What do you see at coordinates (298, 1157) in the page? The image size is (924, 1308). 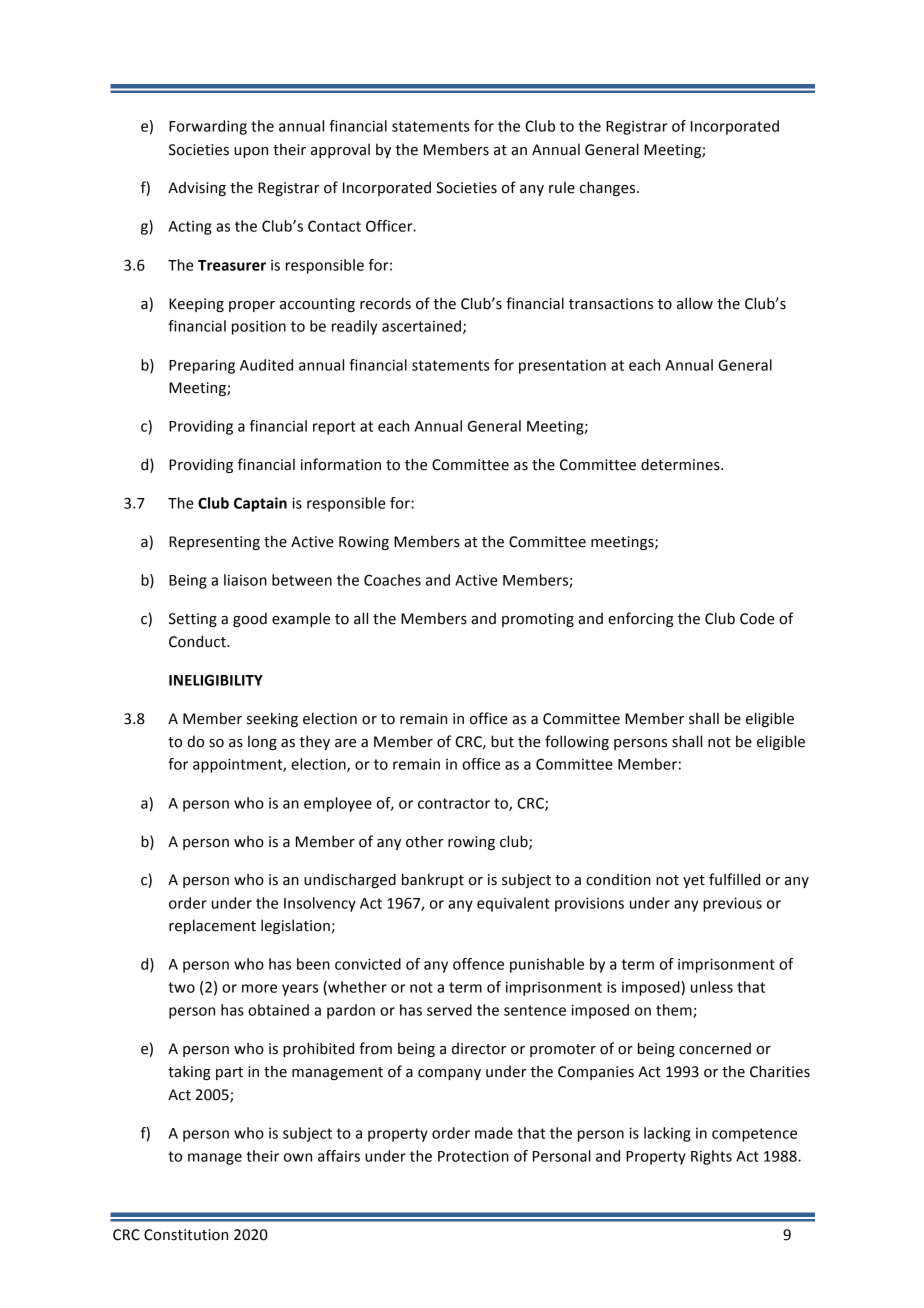 I see `own` at bounding box center [298, 1157].
